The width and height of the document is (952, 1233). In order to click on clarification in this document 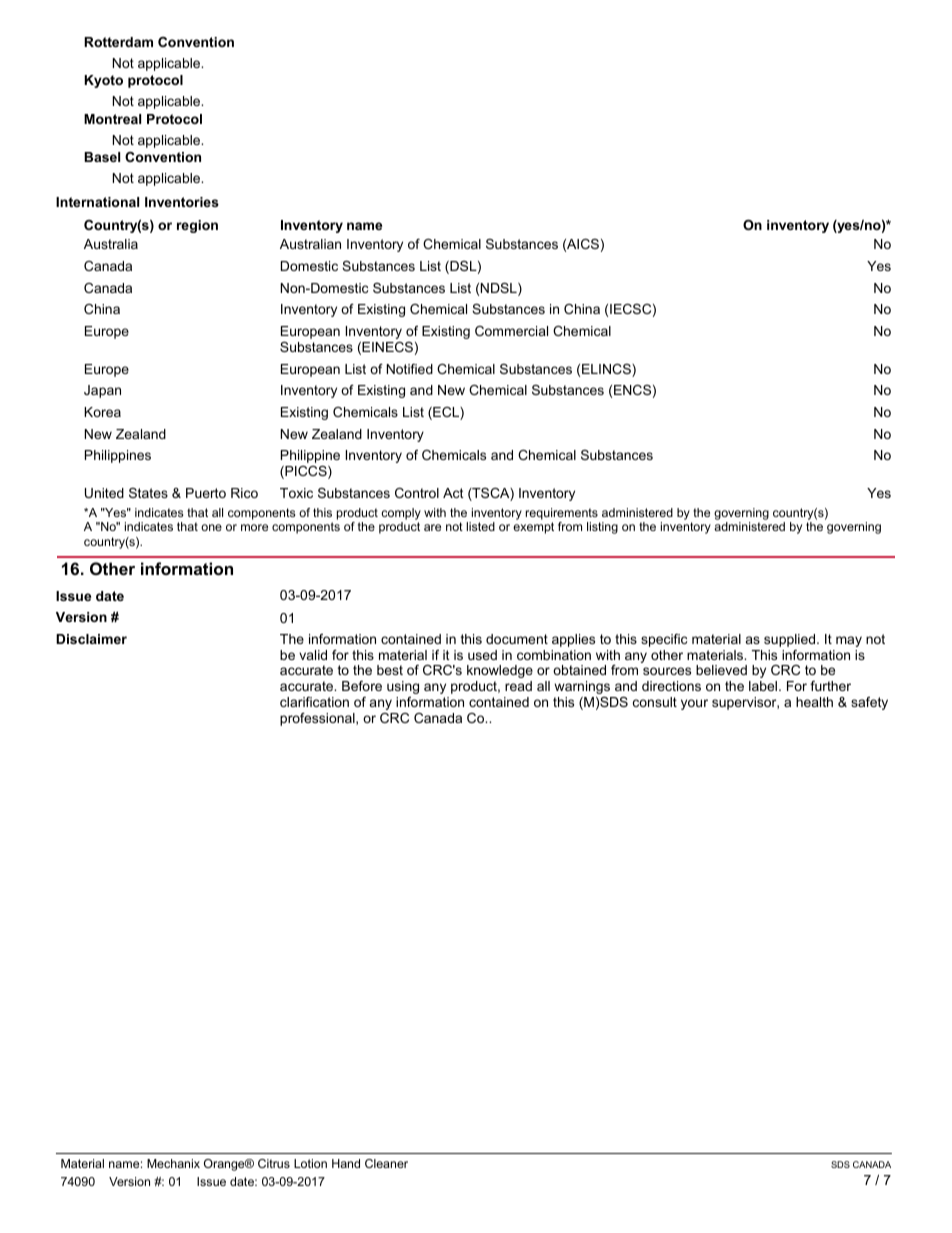, I will do `click(314, 702)`.
